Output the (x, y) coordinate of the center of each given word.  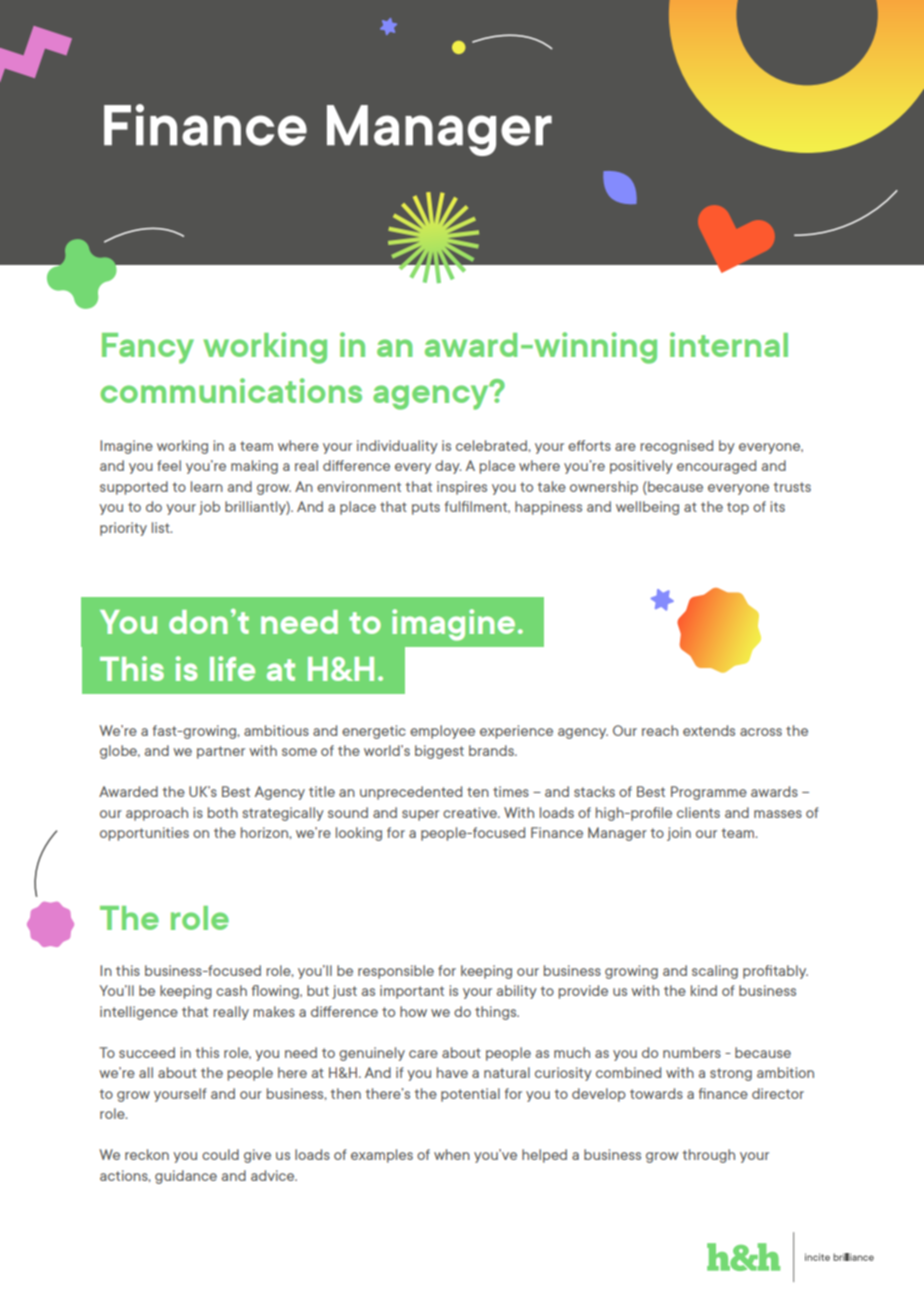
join (679, 834)
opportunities (144, 834)
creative (471, 812)
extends (709, 730)
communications (231, 390)
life (232, 668)
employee (442, 732)
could (220, 1154)
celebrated (492, 445)
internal (729, 344)
